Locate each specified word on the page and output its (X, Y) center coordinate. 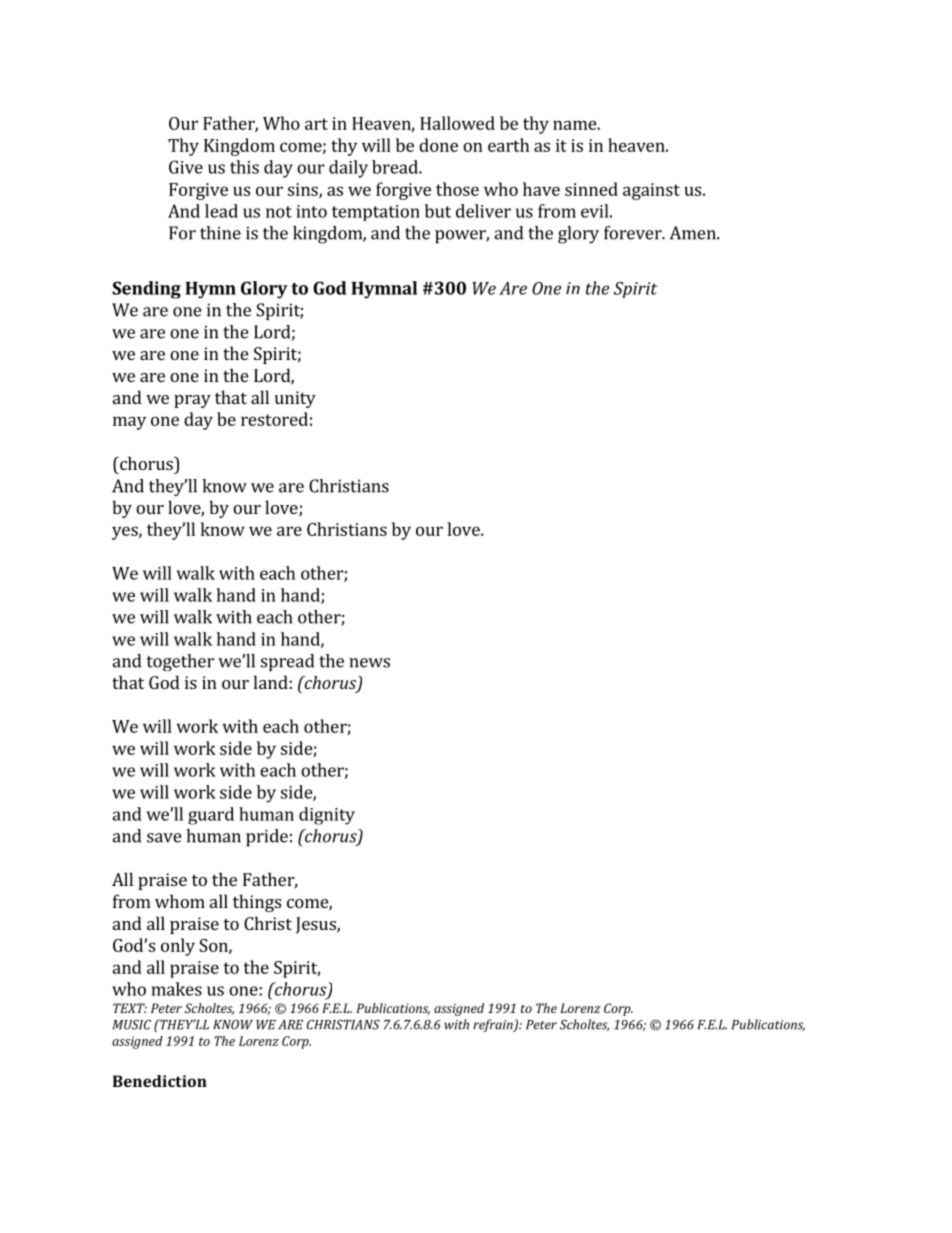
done (438, 145)
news (369, 663)
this (244, 167)
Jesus (317, 925)
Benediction (160, 1081)
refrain (494, 1025)
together (180, 662)
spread (287, 662)
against (651, 191)
